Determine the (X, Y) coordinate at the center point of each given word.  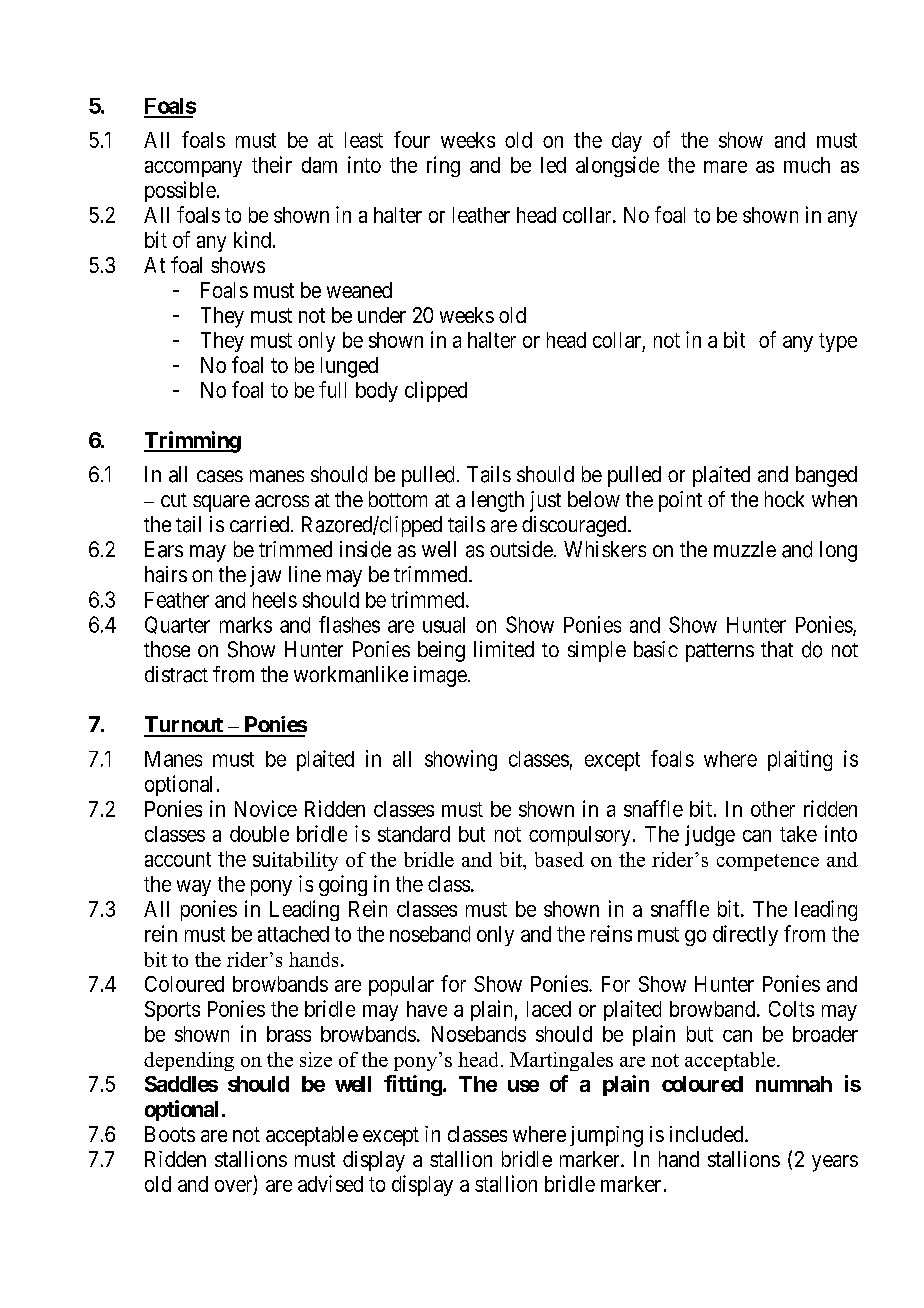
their (272, 164)
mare (725, 167)
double (259, 834)
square (221, 503)
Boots (170, 1134)
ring (443, 166)
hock (784, 499)
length (498, 501)
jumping (606, 1136)
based (559, 859)
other (773, 809)
